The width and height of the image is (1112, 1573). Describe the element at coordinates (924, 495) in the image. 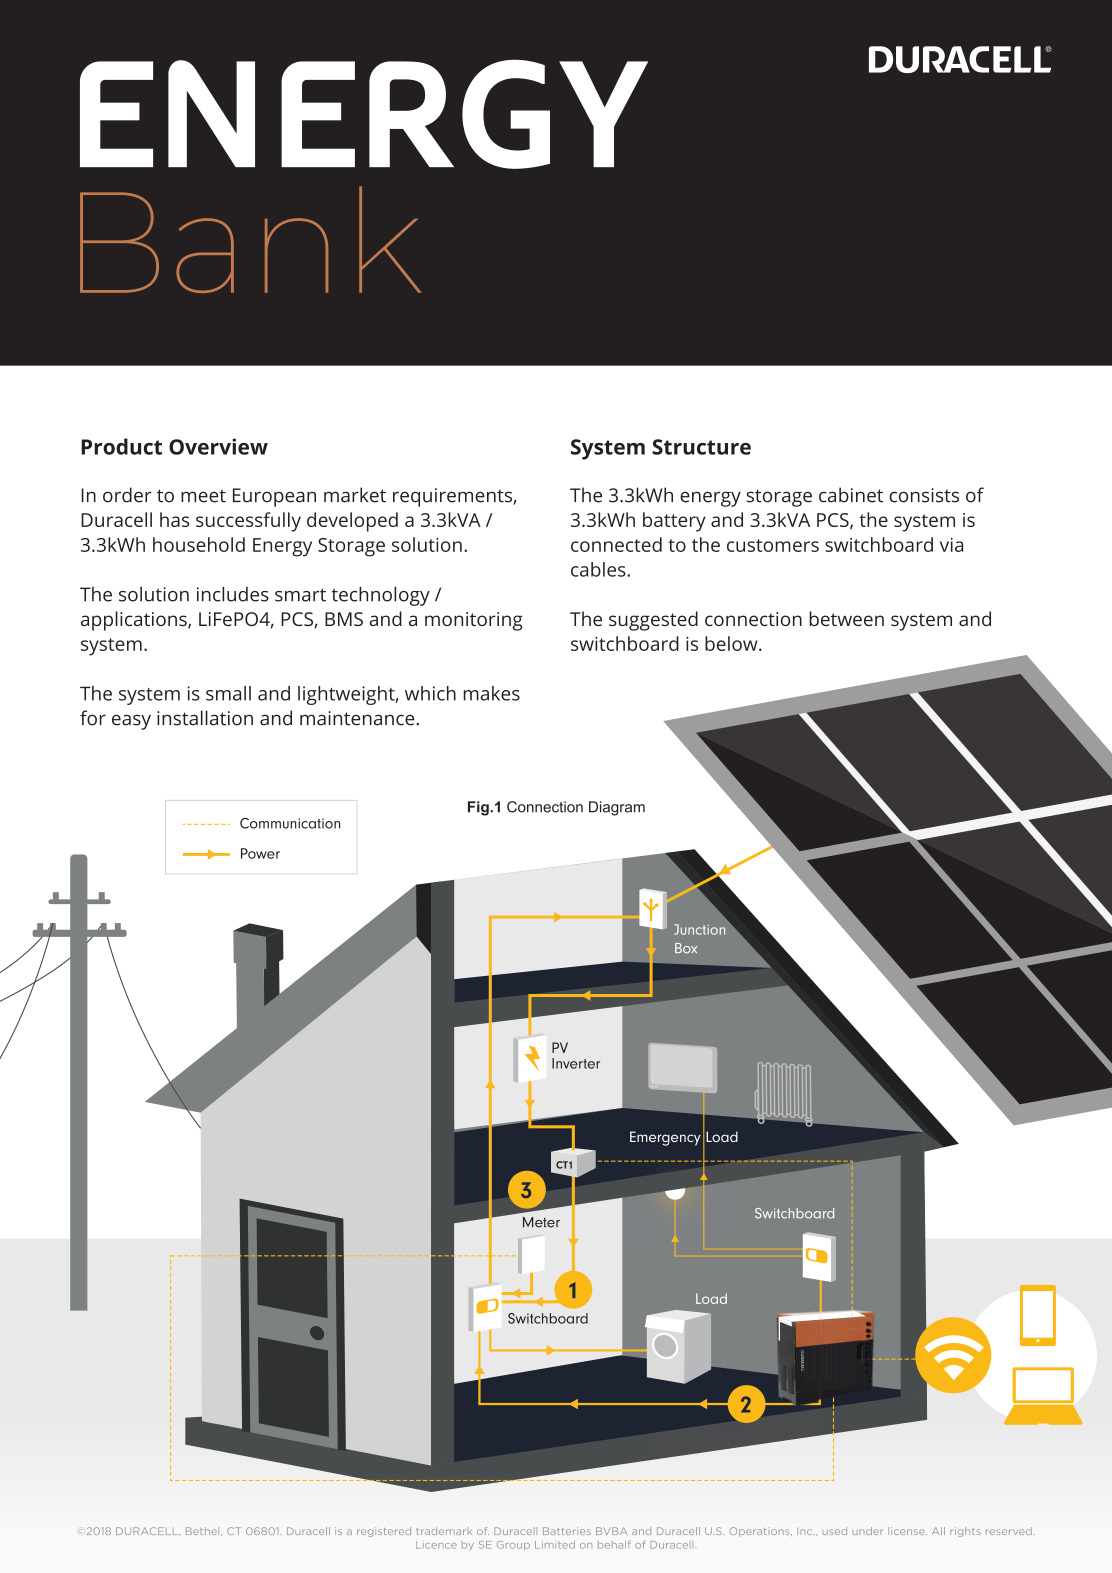

I see `consists` at that location.
